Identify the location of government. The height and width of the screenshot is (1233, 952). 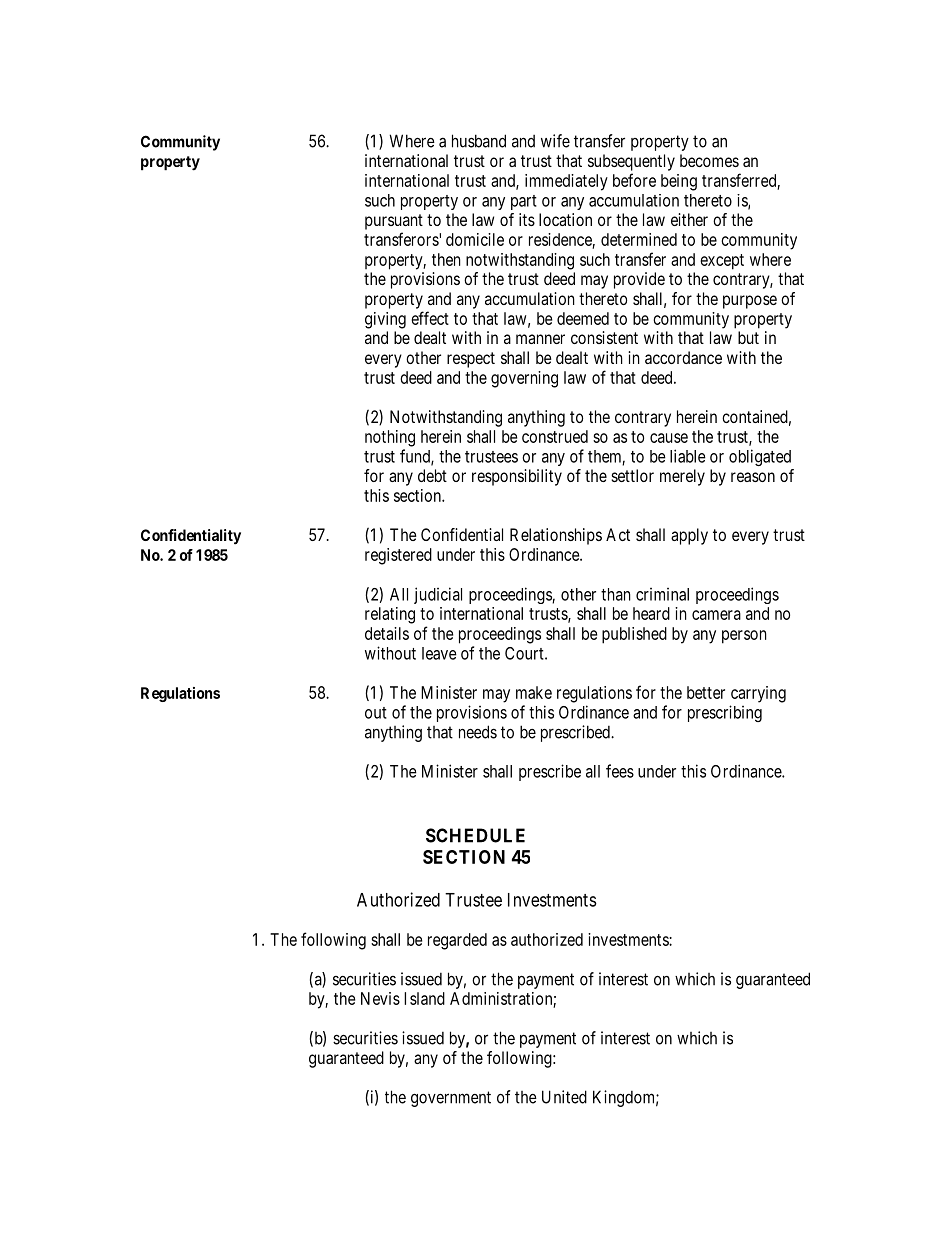
(451, 1099).
